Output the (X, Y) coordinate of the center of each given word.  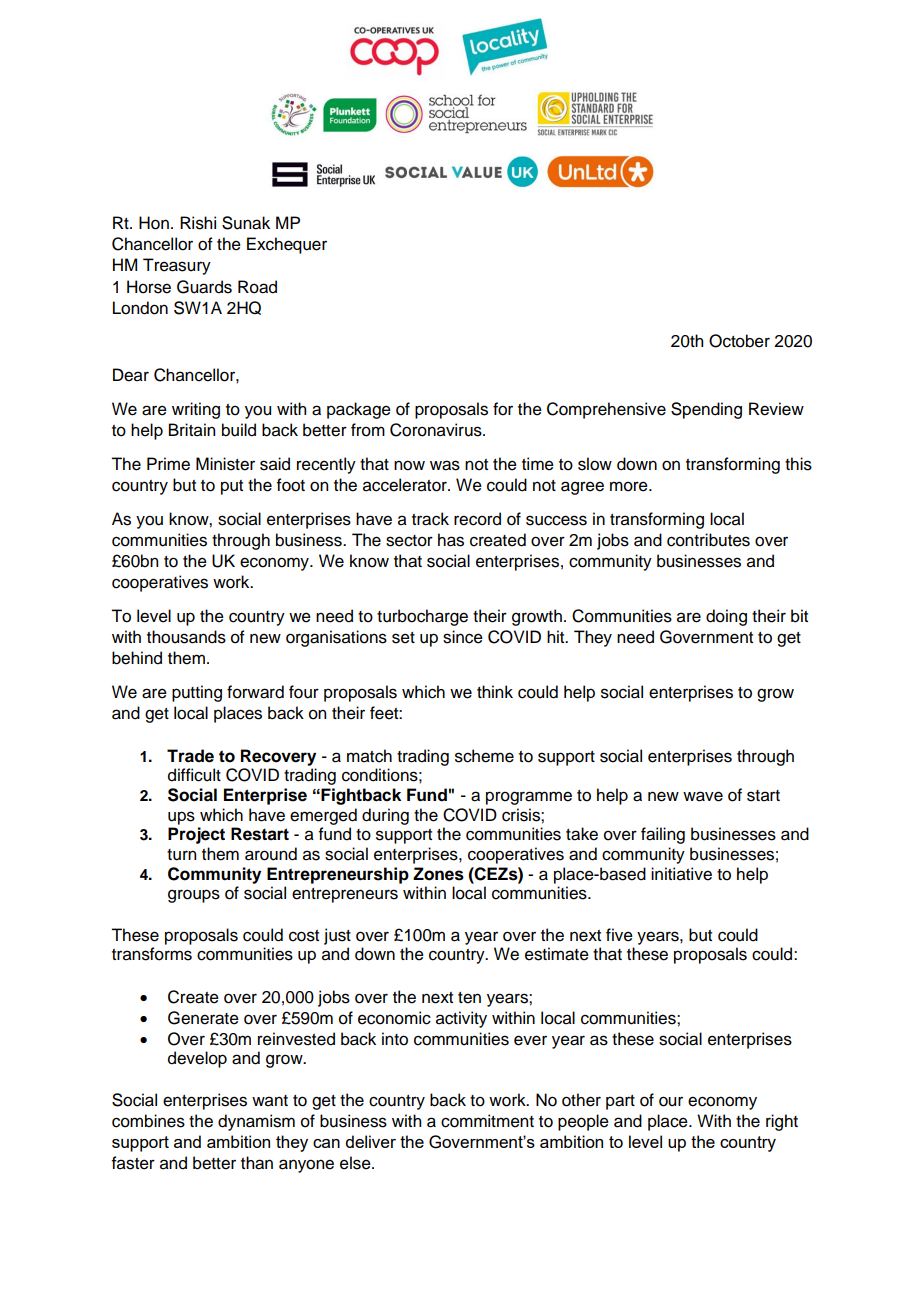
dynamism (256, 1122)
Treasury (177, 266)
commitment (487, 1121)
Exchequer (287, 245)
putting (197, 693)
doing (726, 617)
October (739, 341)
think (495, 691)
